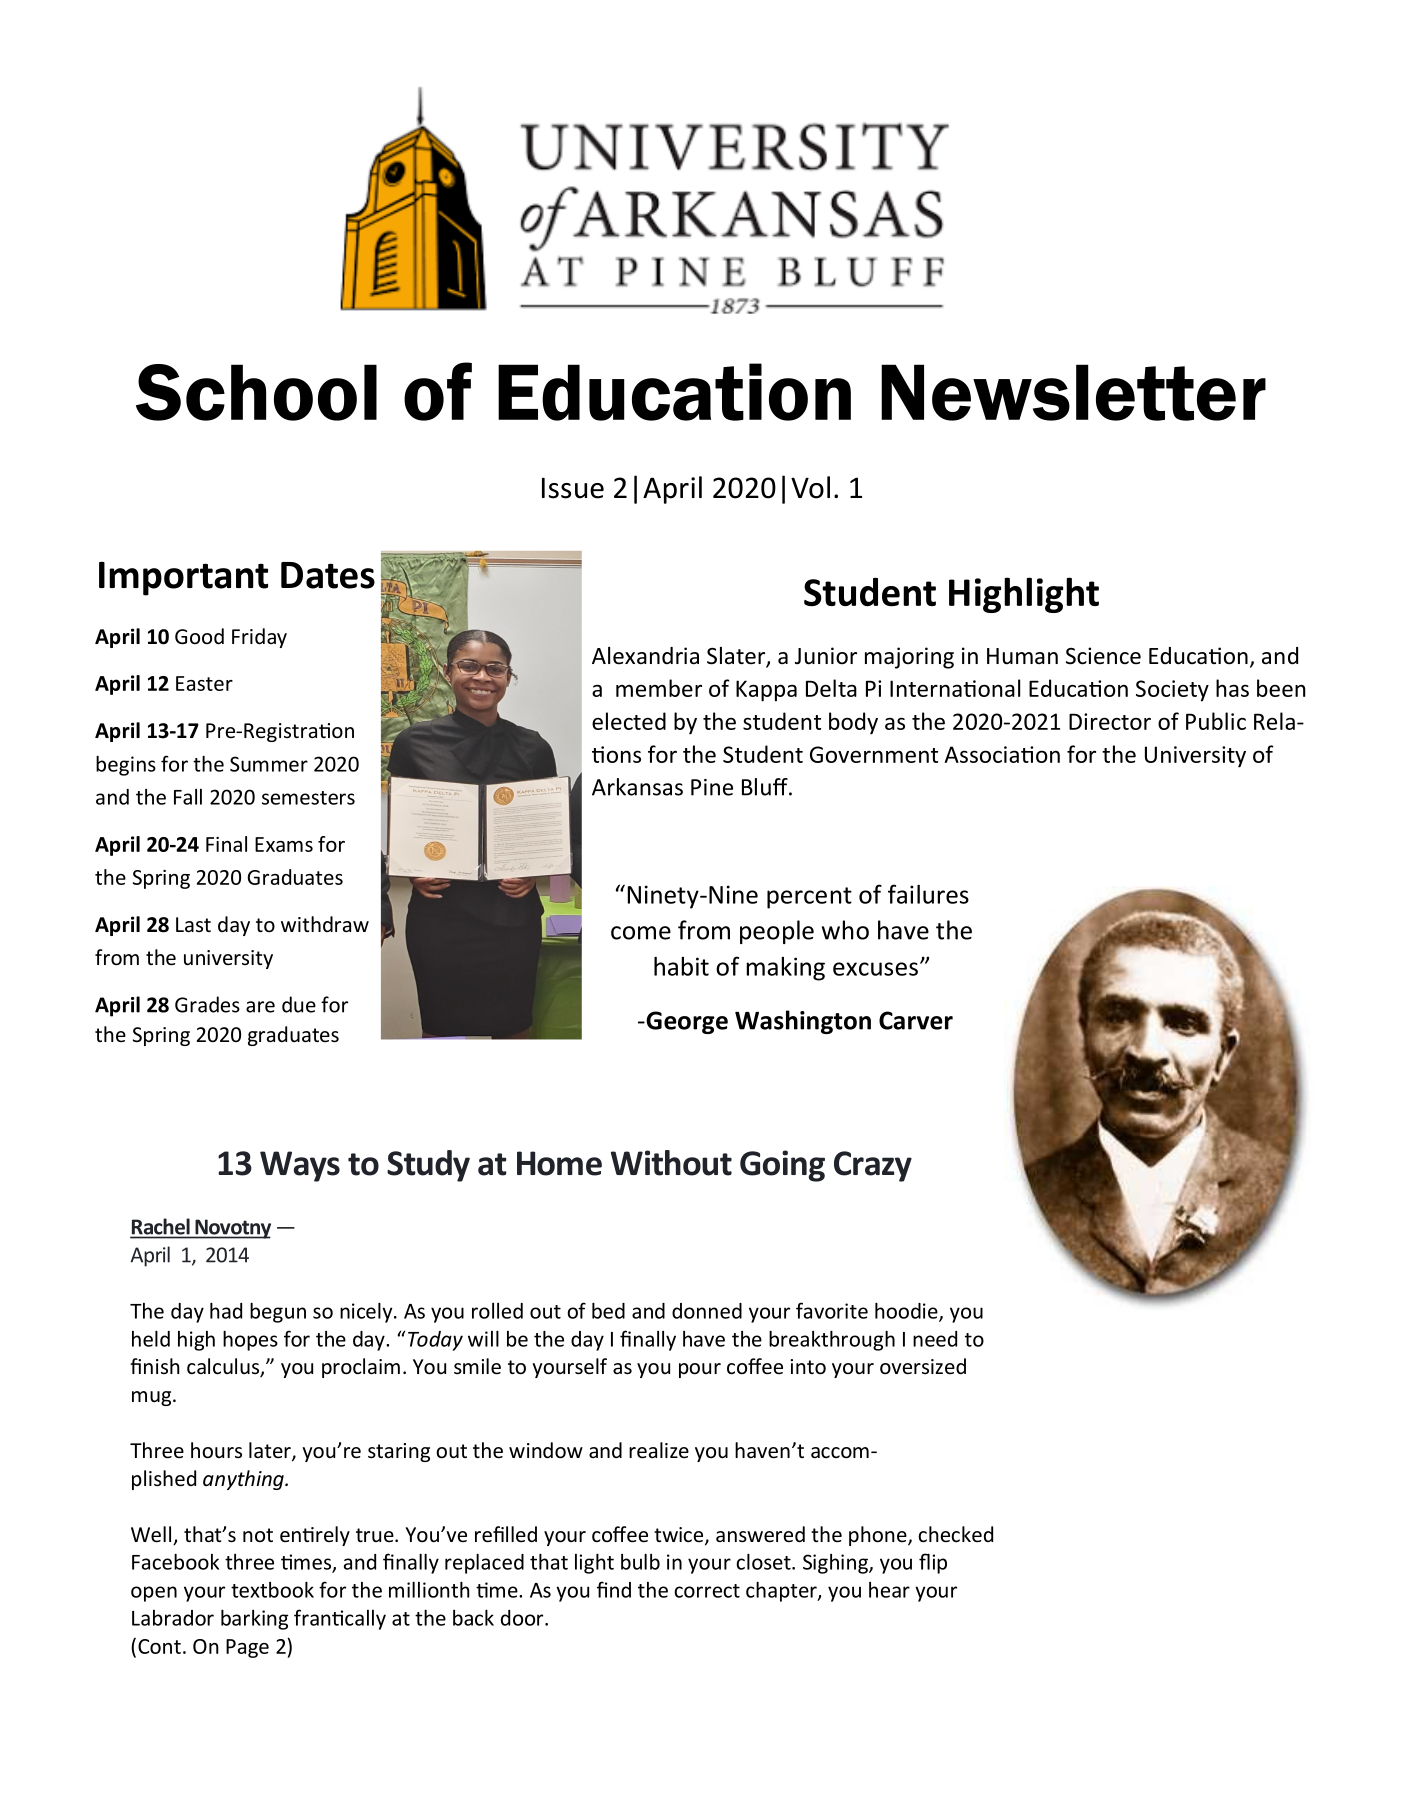  Describe the element at coordinates (873, 1166) in the screenshot. I see `Crazy` at that location.
